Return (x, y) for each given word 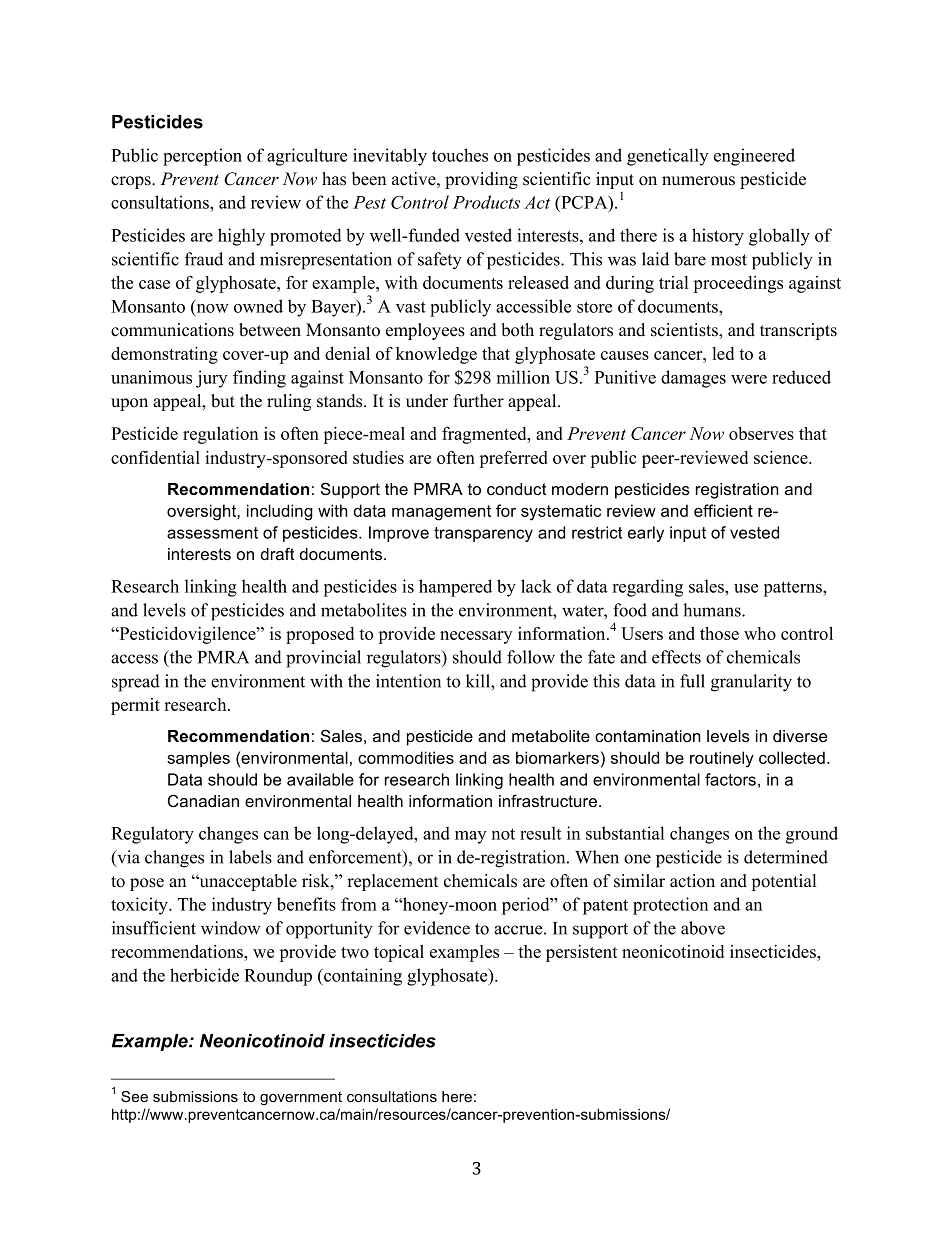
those (719, 633)
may (470, 837)
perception (202, 157)
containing (362, 977)
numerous (698, 181)
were (749, 379)
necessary (476, 637)
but (223, 401)
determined (786, 857)
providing (481, 180)
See (134, 1096)
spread (136, 683)
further (478, 401)
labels (250, 857)
